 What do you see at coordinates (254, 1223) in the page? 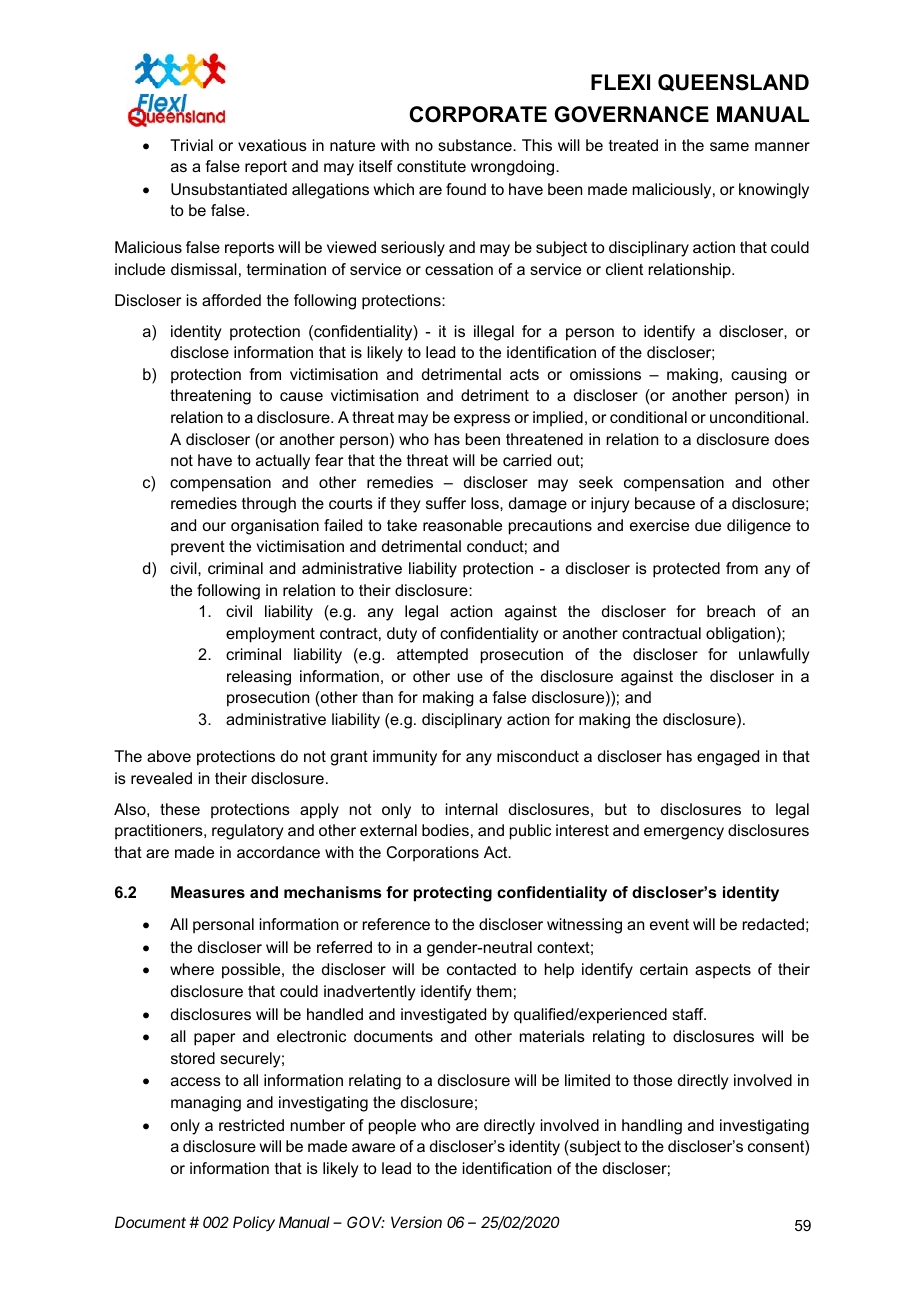
I see `Policy` at bounding box center [254, 1223].
